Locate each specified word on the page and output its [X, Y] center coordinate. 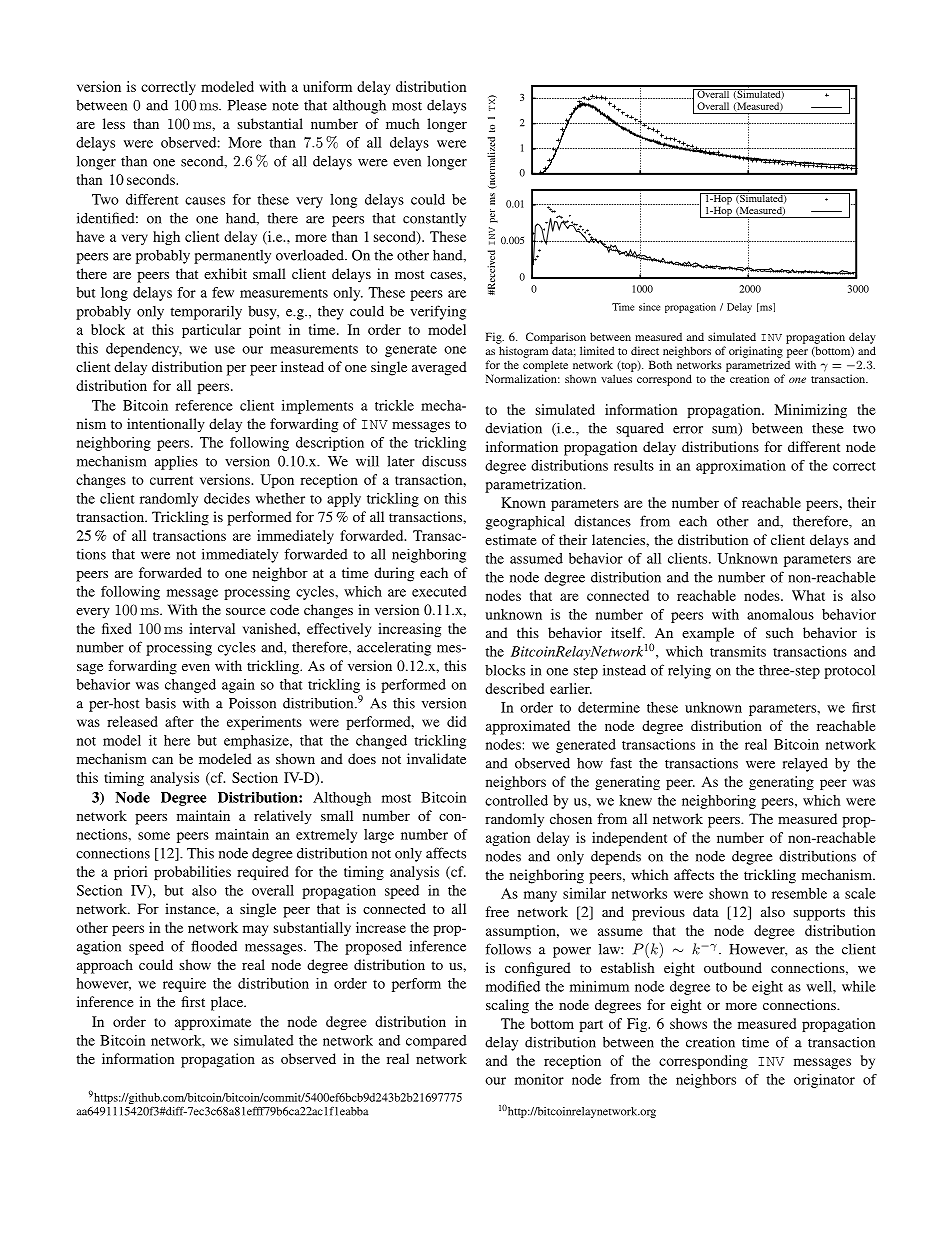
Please [247, 105]
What [808, 595]
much [403, 123]
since [649, 307]
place [228, 1003]
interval [212, 628]
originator [824, 1081]
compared [436, 1042]
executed [439, 591]
